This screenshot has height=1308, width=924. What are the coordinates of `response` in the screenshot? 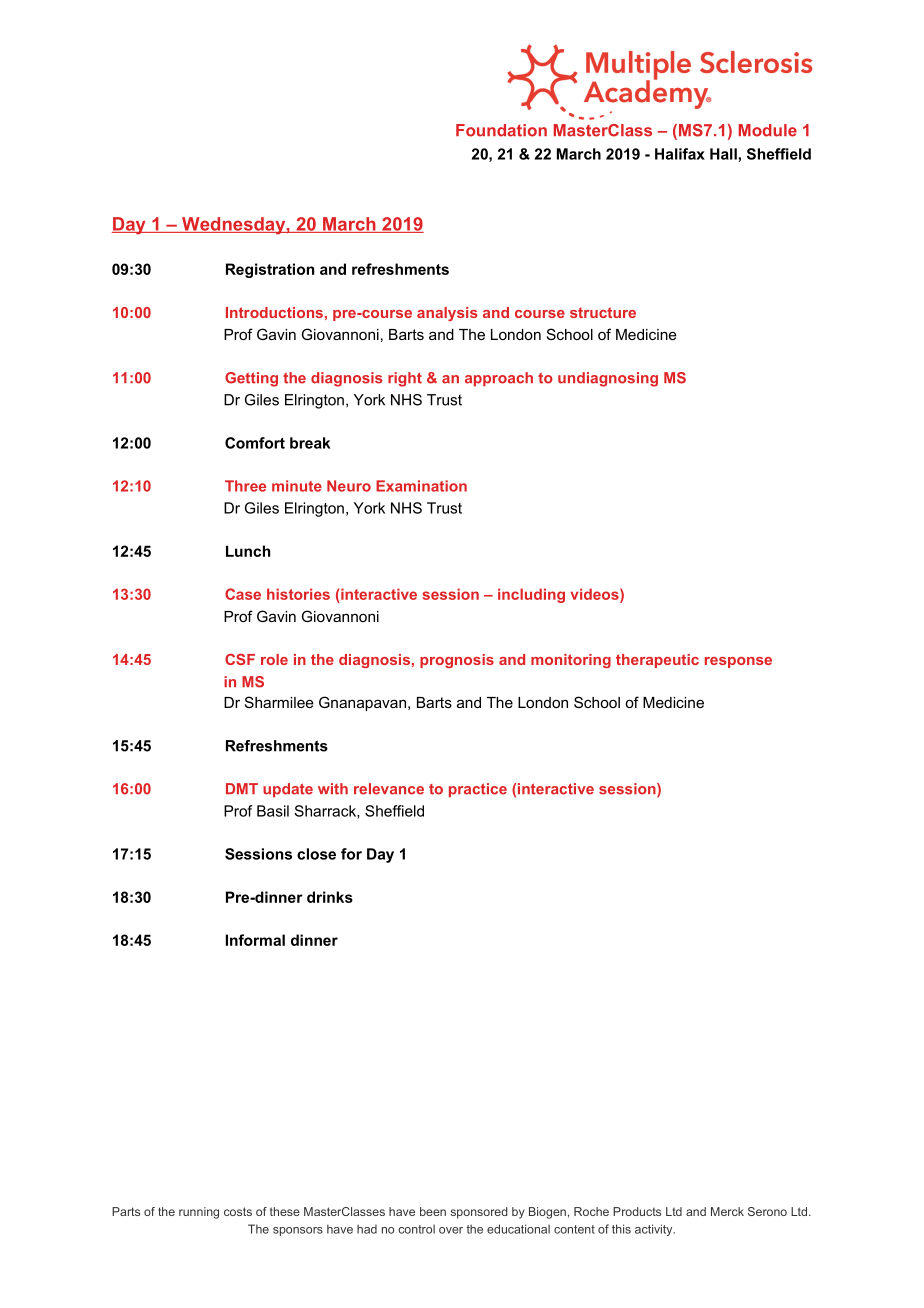 It's located at (738, 662).
